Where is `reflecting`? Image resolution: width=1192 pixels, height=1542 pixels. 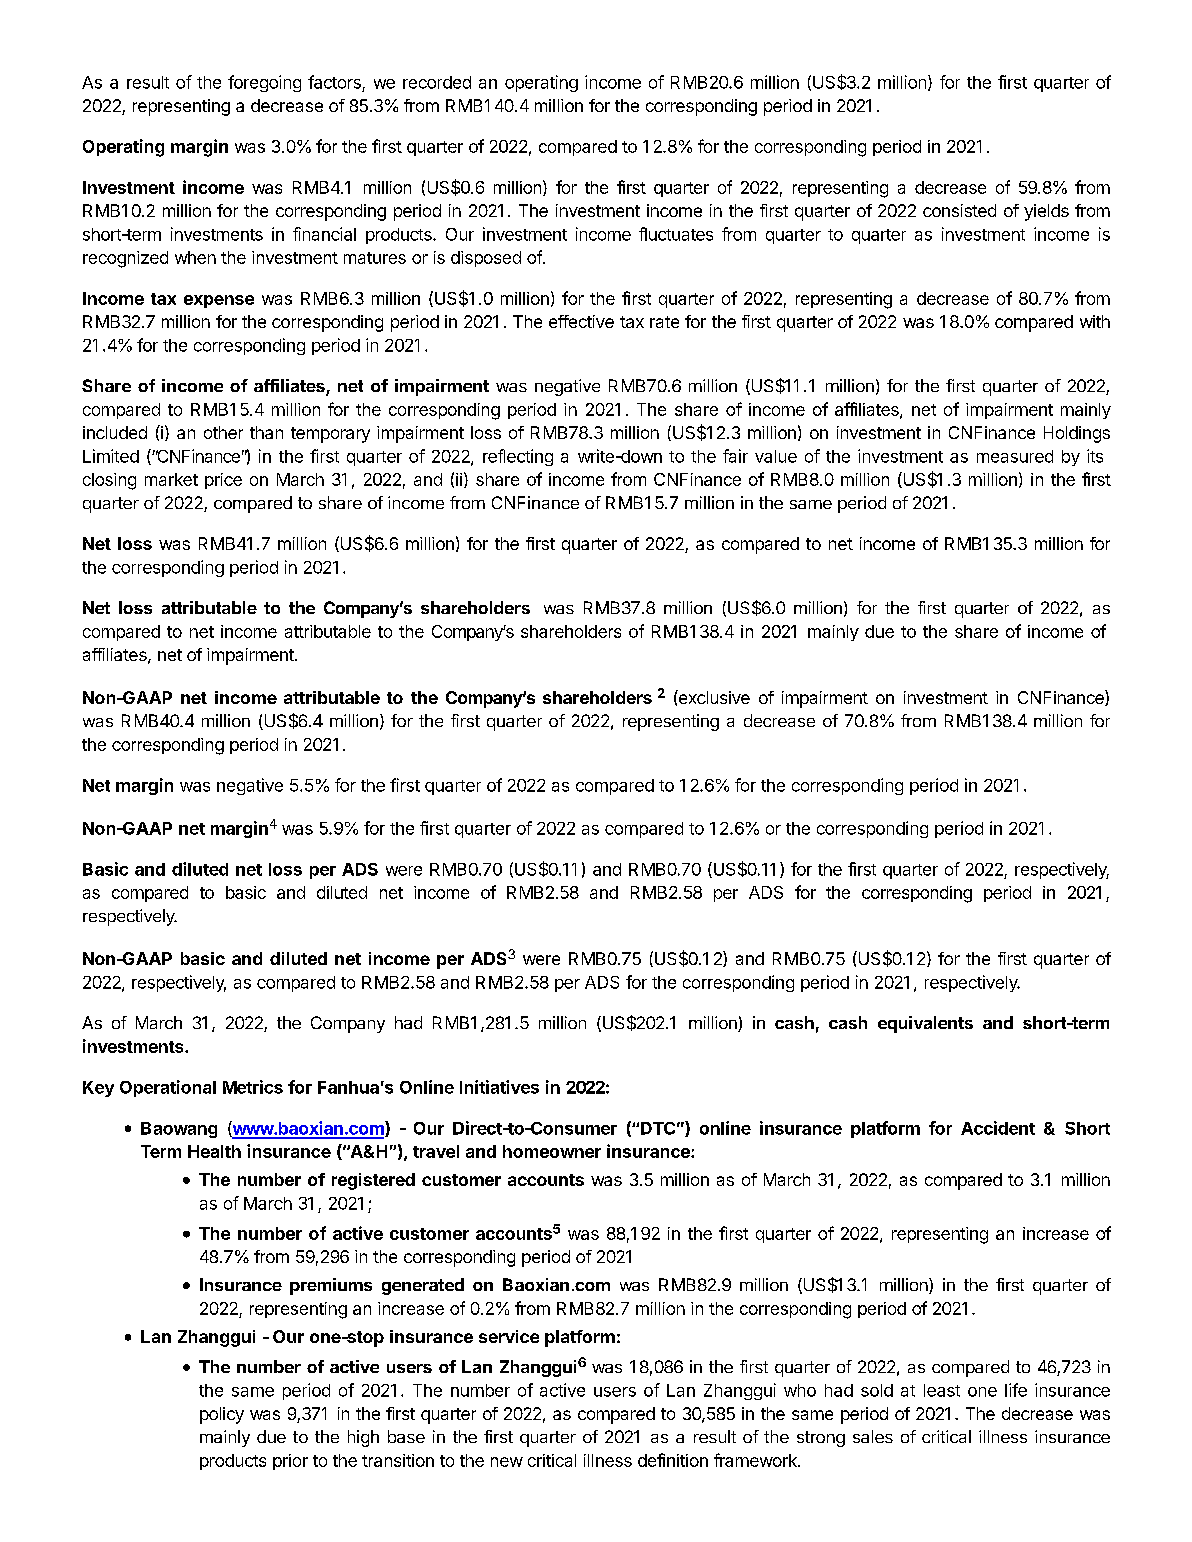
reflecting is located at coordinates (518, 457).
